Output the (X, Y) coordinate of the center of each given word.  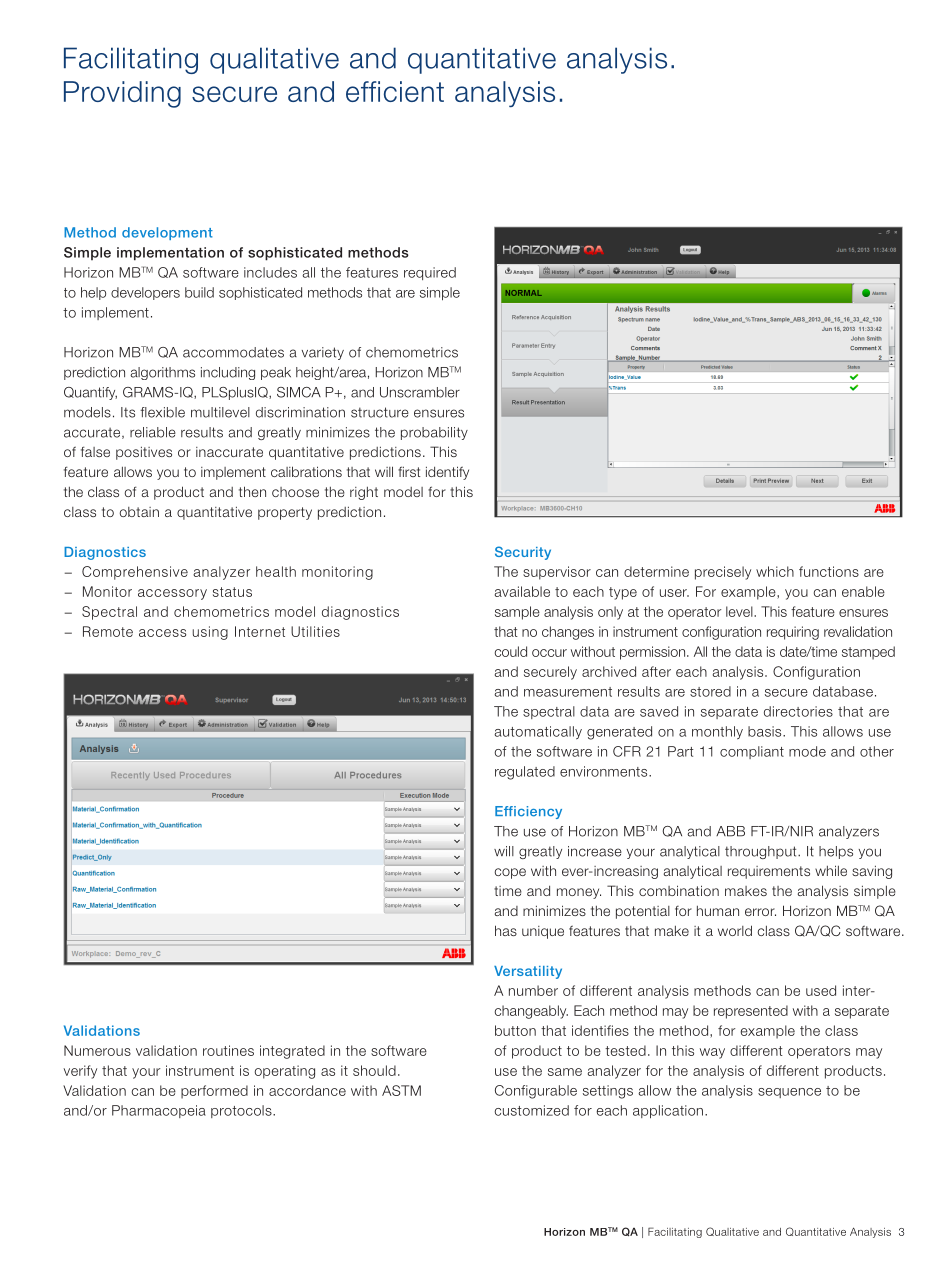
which (775, 571)
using (210, 633)
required (430, 273)
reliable (153, 432)
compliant (752, 752)
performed (214, 1092)
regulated (525, 773)
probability (434, 433)
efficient (395, 91)
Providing (122, 94)
